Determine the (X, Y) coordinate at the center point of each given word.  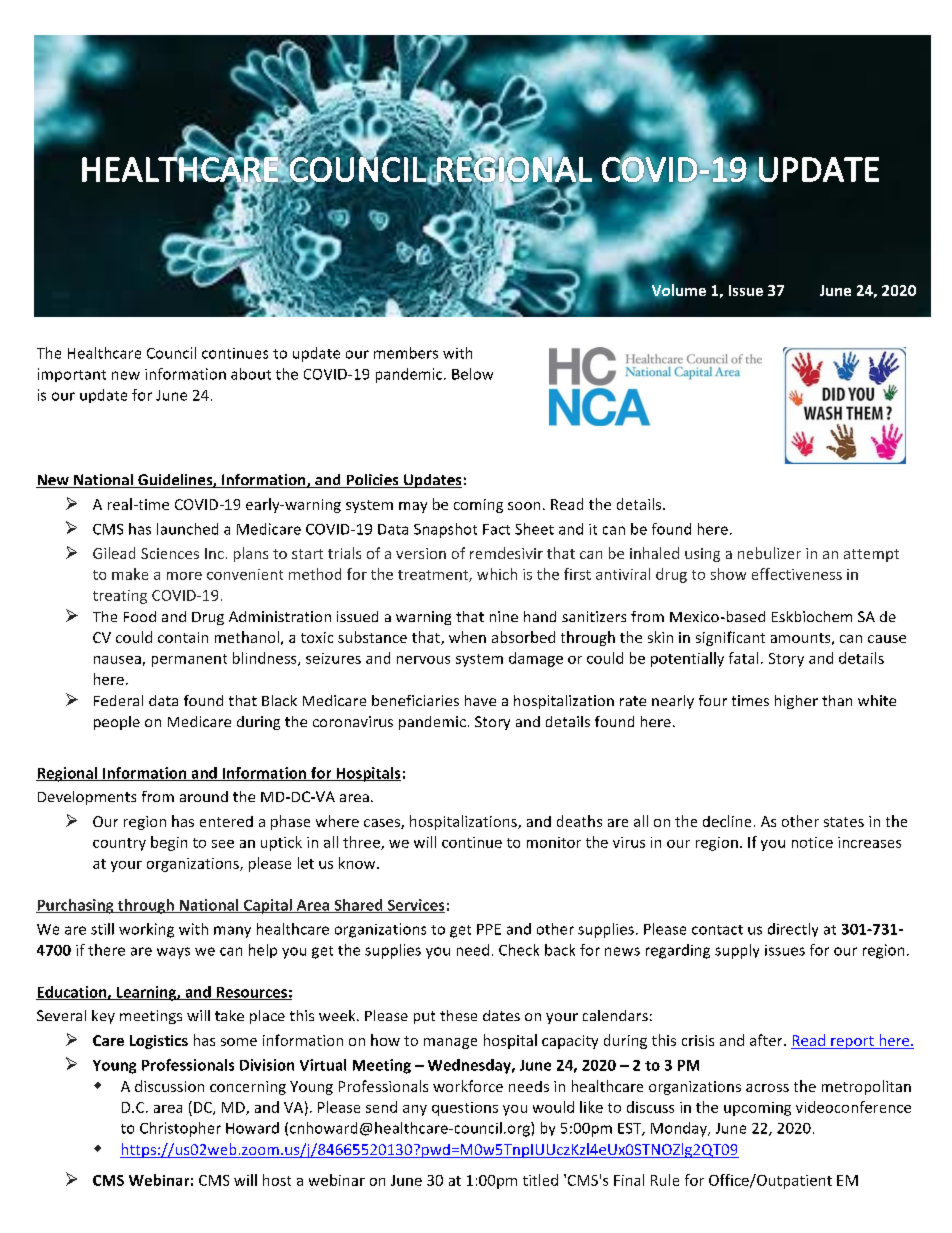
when (467, 637)
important (72, 375)
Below (472, 374)
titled (540, 1180)
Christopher (180, 1129)
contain (183, 637)
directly (793, 930)
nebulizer (769, 553)
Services (415, 906)
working (146, 930)
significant (730, 638)
